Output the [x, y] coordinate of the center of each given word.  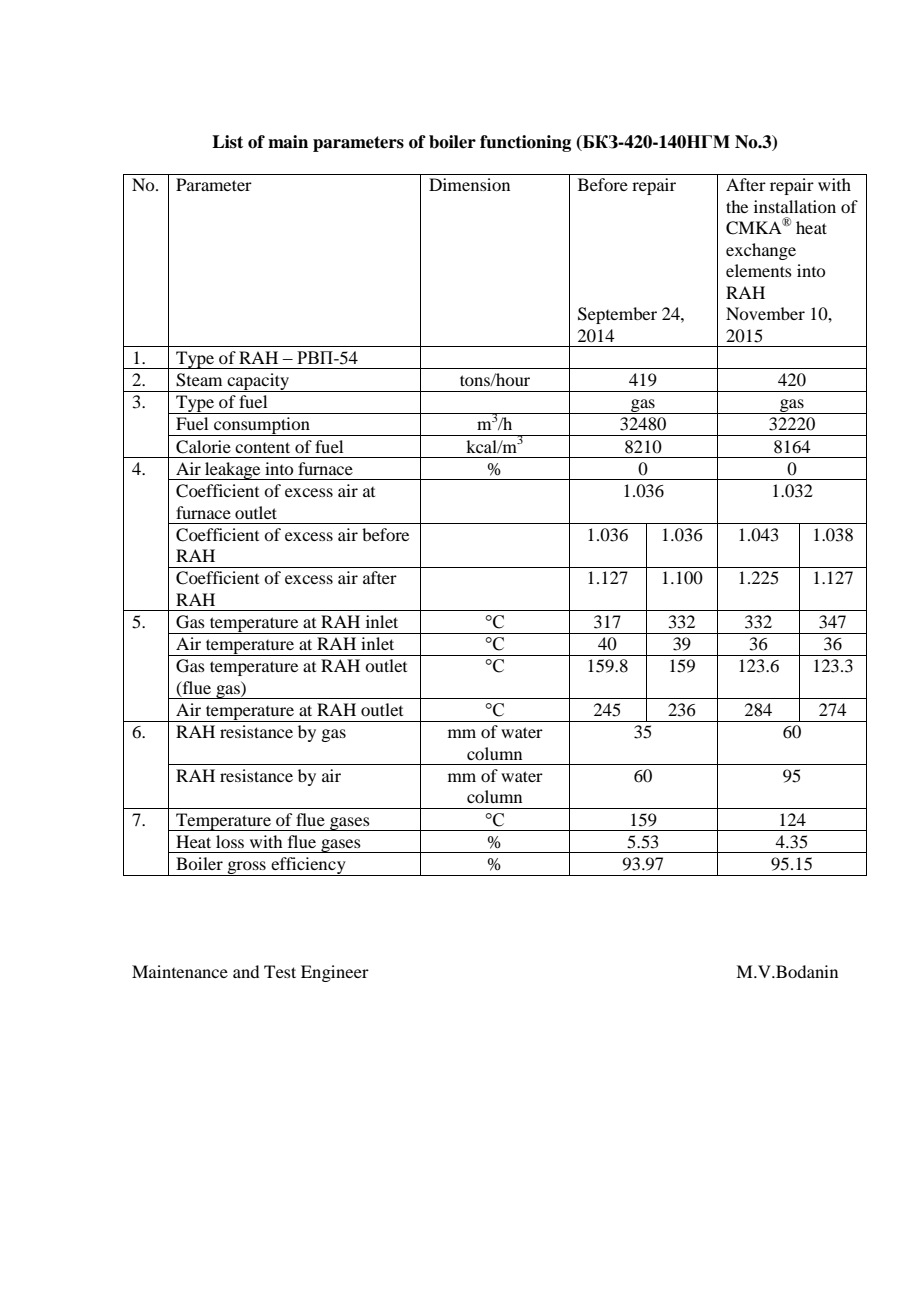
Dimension [469, 184]
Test [280, 971]
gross [246, 868]
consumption [262, 426]
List [227, 142]
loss [230, 841]
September [617, 315]
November [765, 313]
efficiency [308, 866]
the [737, 206]
